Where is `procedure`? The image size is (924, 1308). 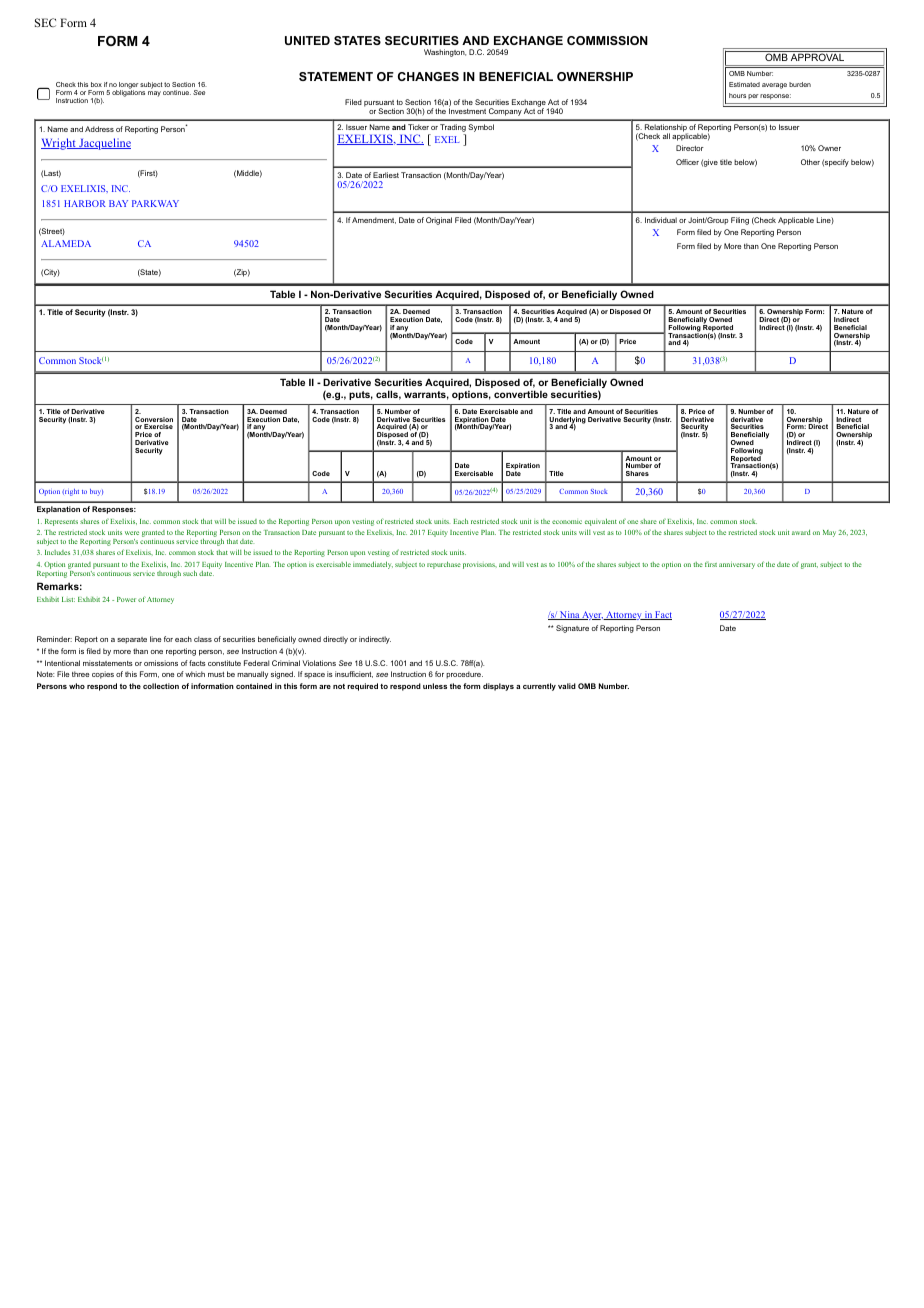
procedure is located at coordinates (464, 675).
